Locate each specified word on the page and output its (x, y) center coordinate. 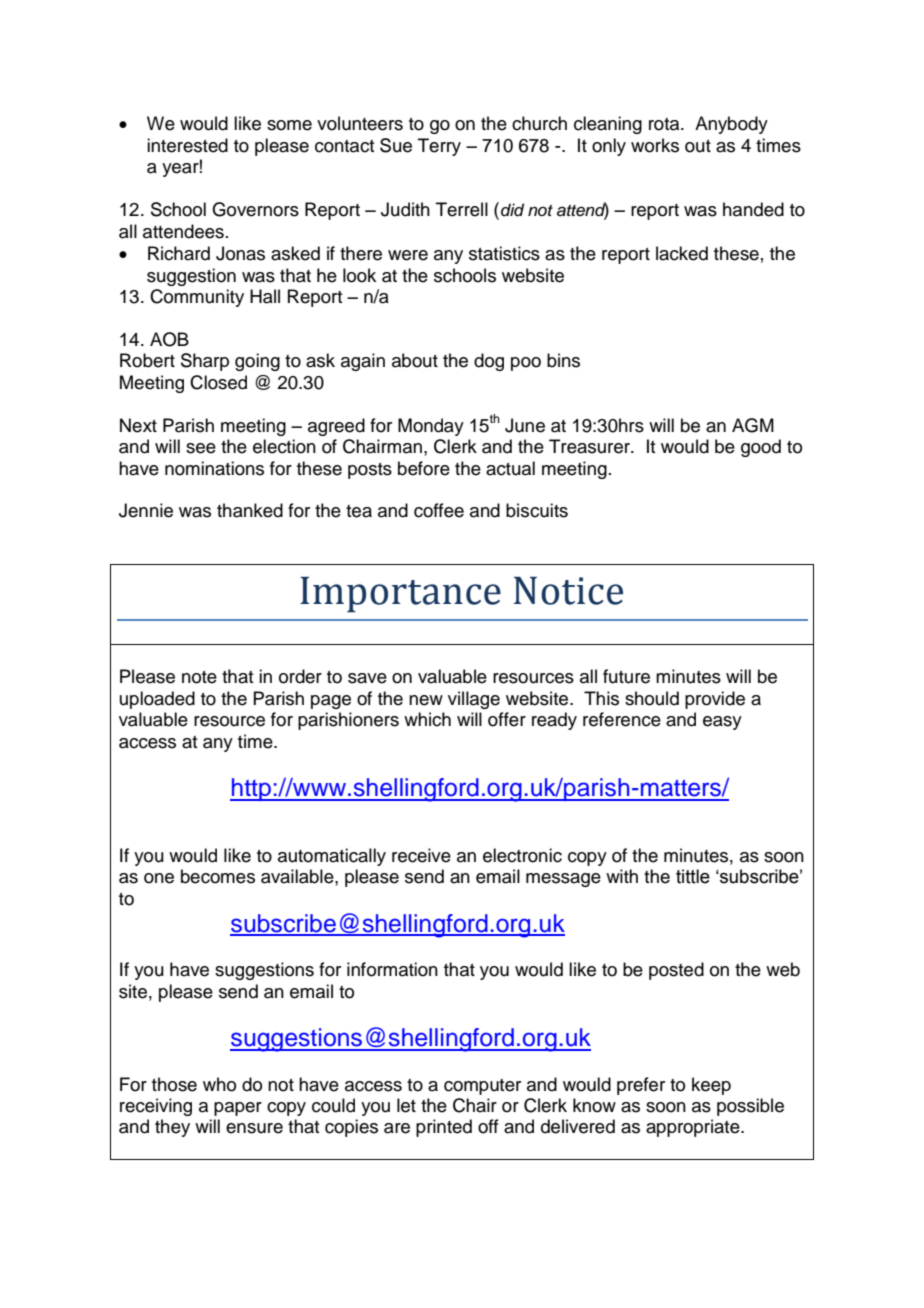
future (626, 676)
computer (482, 1087)
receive (421, 855)
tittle (693, 876)
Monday (431, 427)
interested (187, 145)
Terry (439, 147)
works (655, 145)
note (199, 677)
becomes (218, 876)
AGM (753, 425)
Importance (400, 595)
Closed (218, 382)
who (219, 1084)
